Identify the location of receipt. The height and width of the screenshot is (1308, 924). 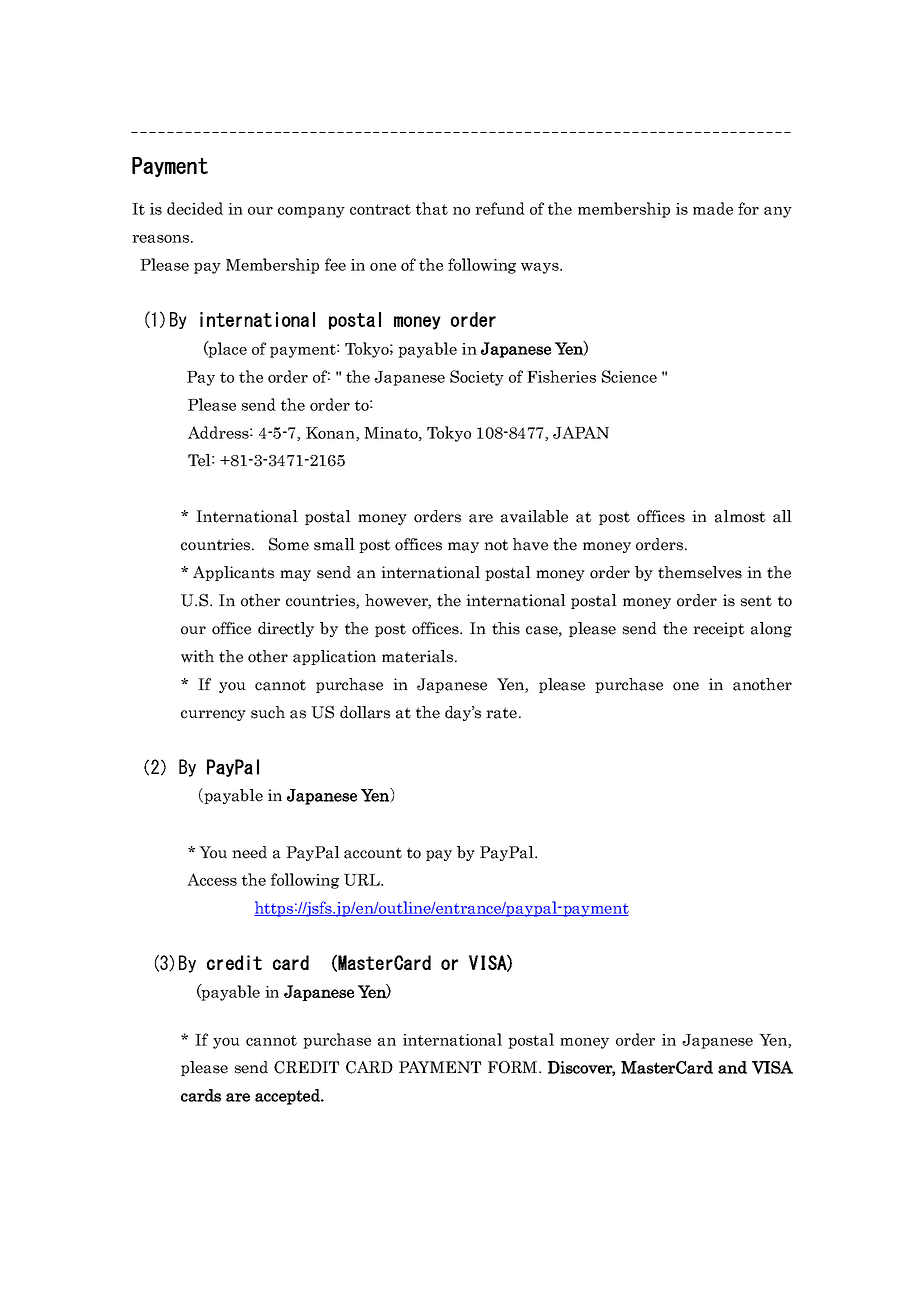
(718, 629).
